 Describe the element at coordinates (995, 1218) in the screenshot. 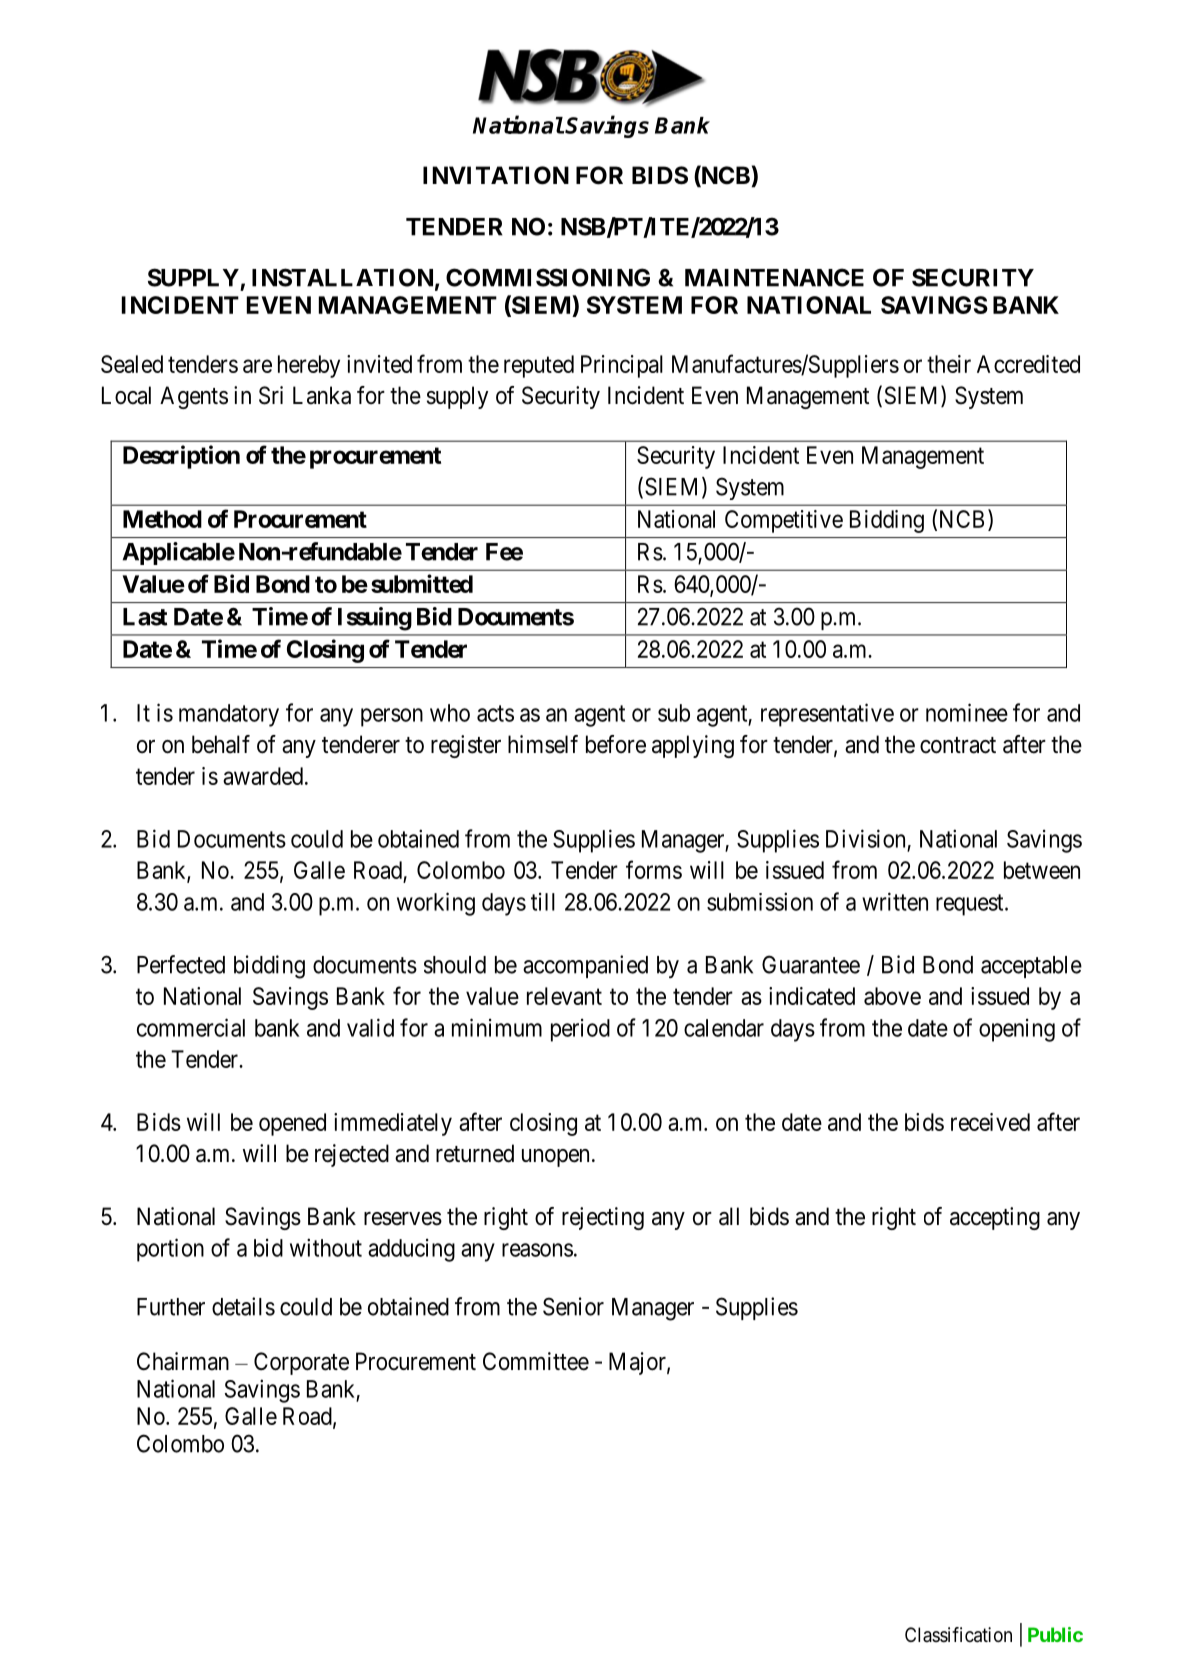

I see `accepting` at that location.
